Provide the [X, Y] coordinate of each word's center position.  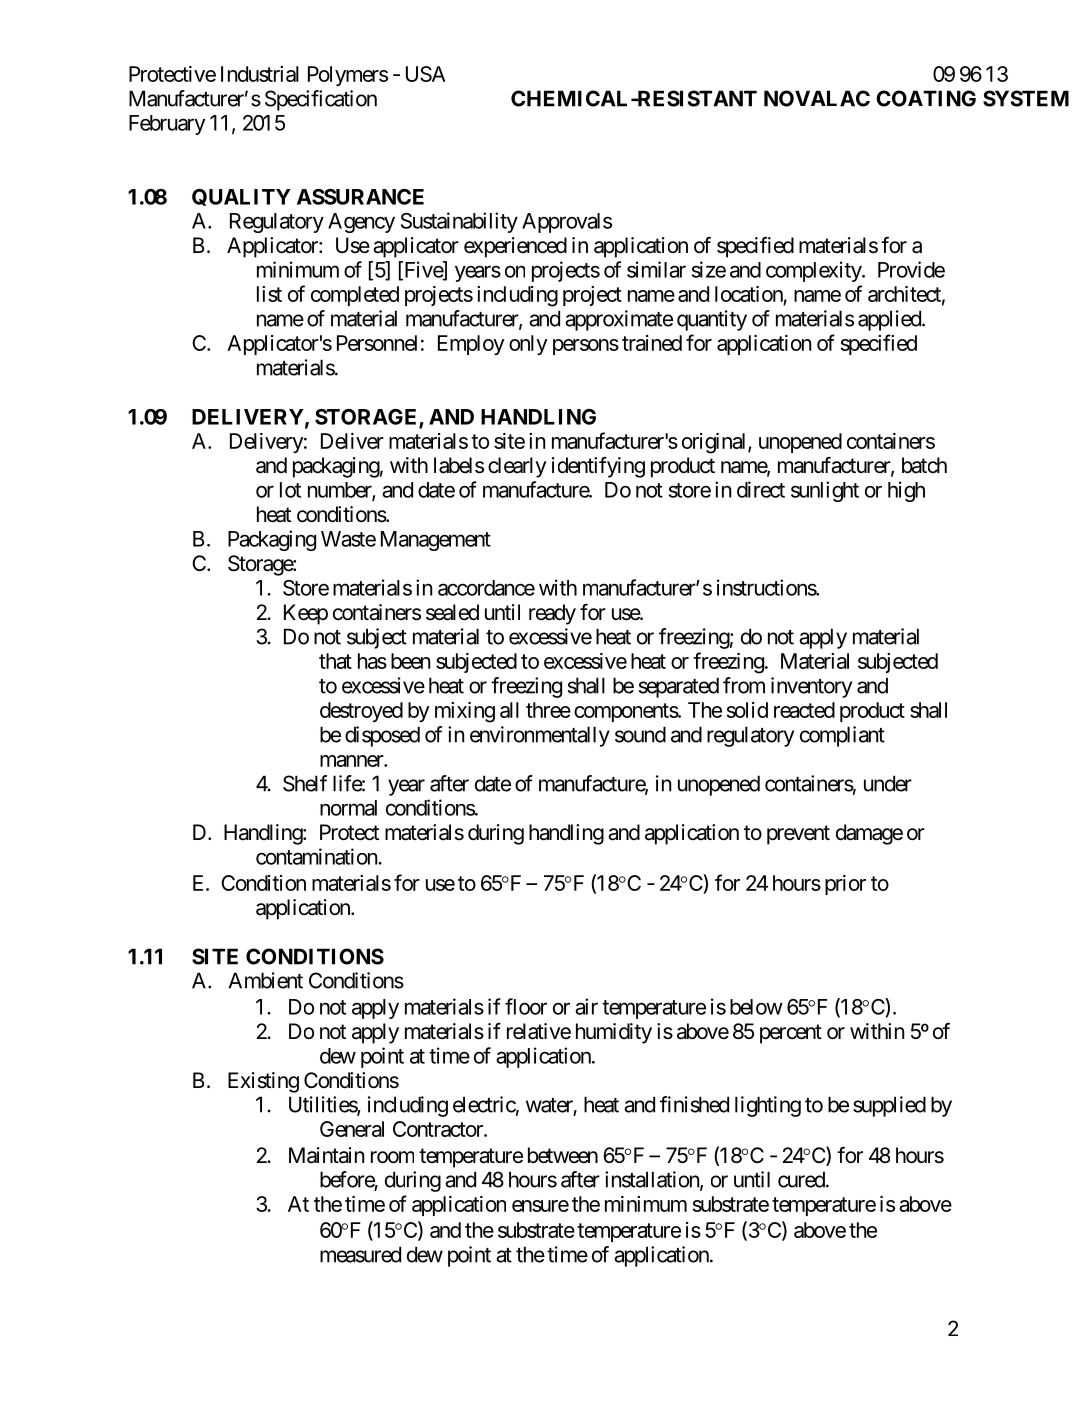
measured [360, 1254]
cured [801, 1179]
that [335, 661]
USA [425, 74]
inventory [811, 687]
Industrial [260, 74]
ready [552, 614]
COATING [926, 98]
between [563, 1155]
